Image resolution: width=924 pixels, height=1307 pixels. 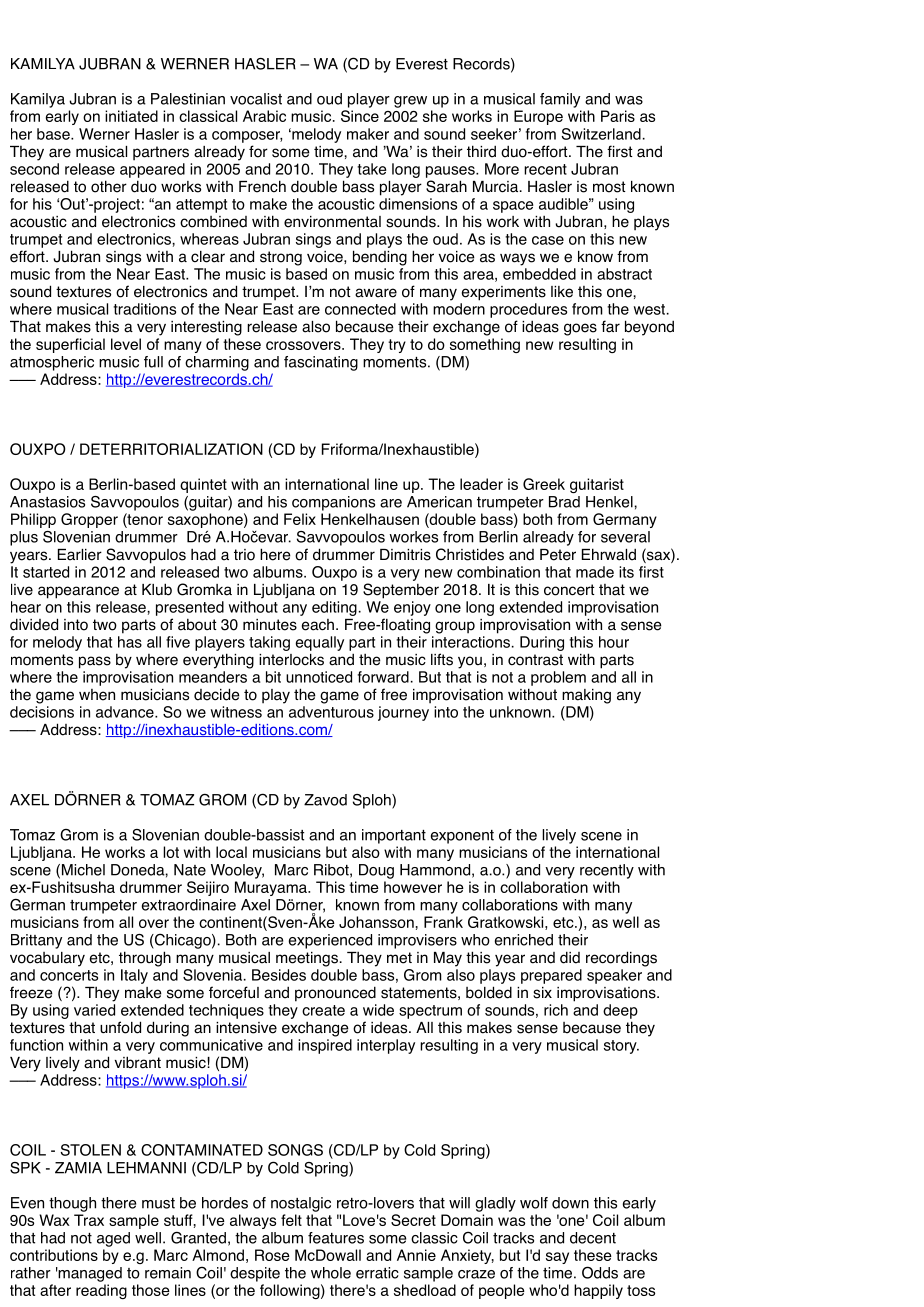 I want to click on reading, so click(x=101, y=1291).
